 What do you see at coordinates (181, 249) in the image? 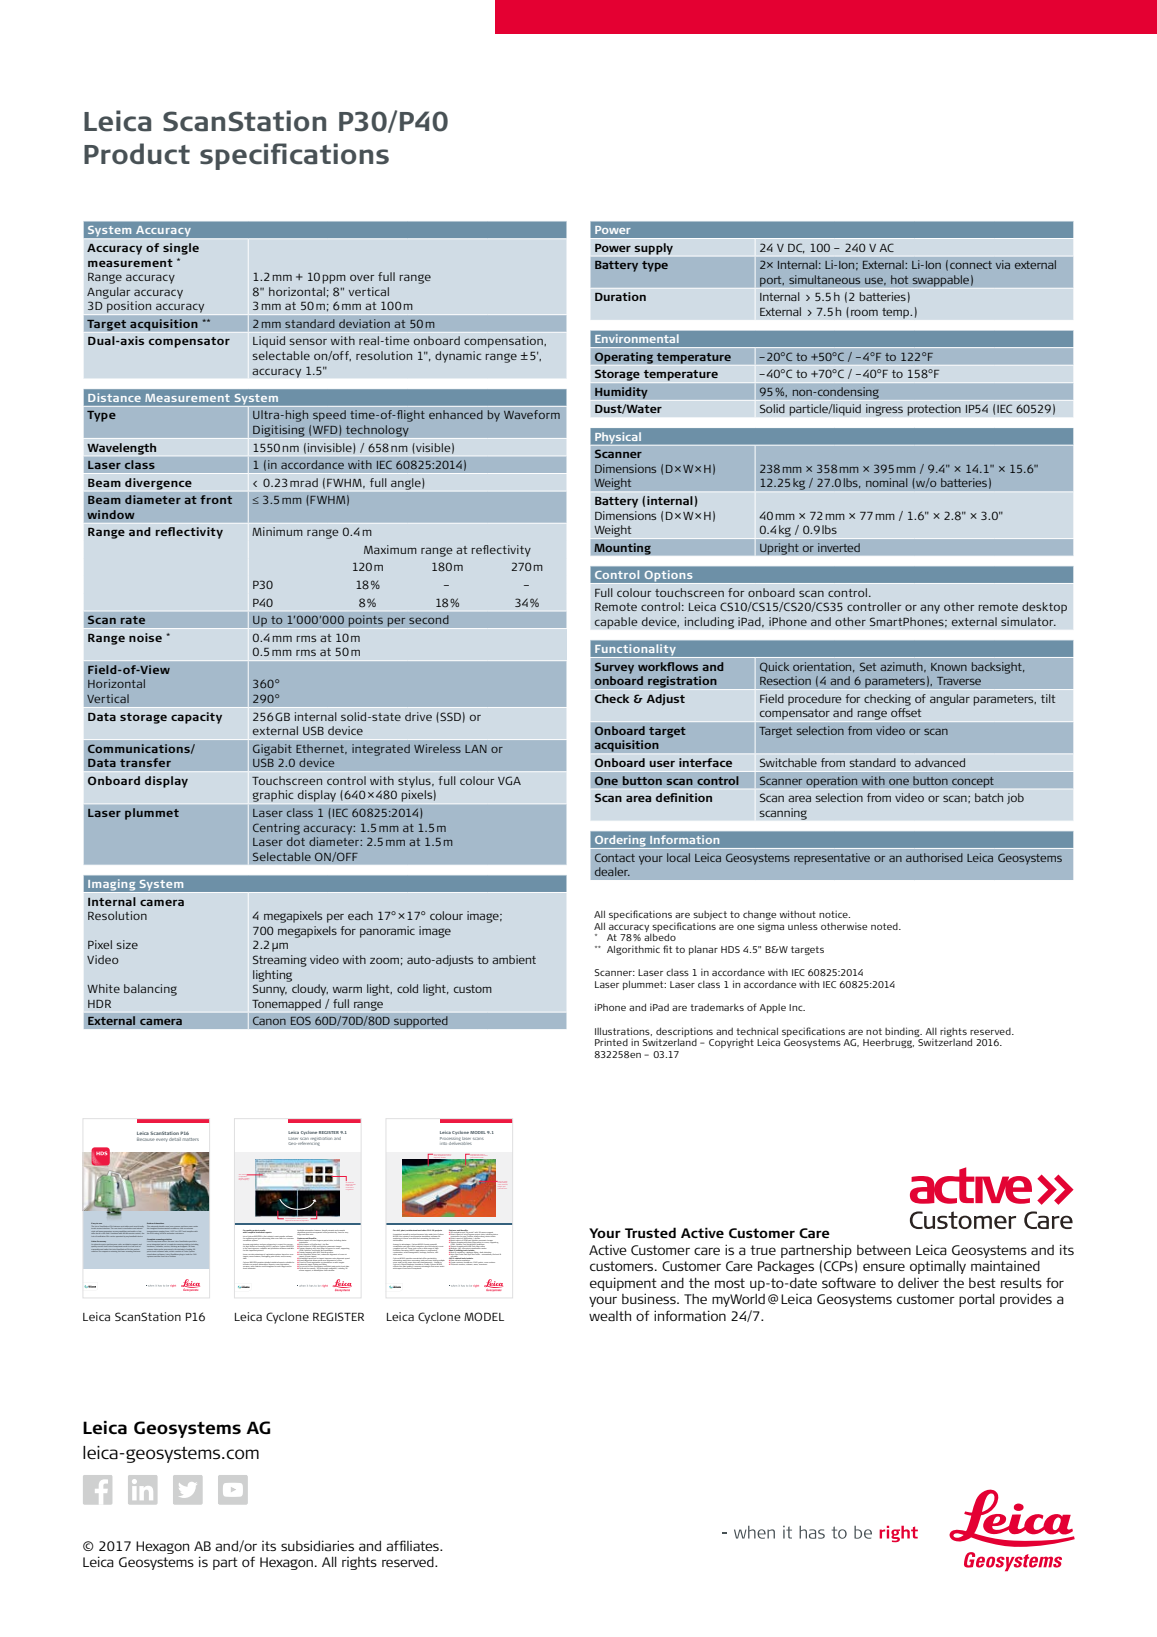
I see `single` at bounding box center [181, 249].
